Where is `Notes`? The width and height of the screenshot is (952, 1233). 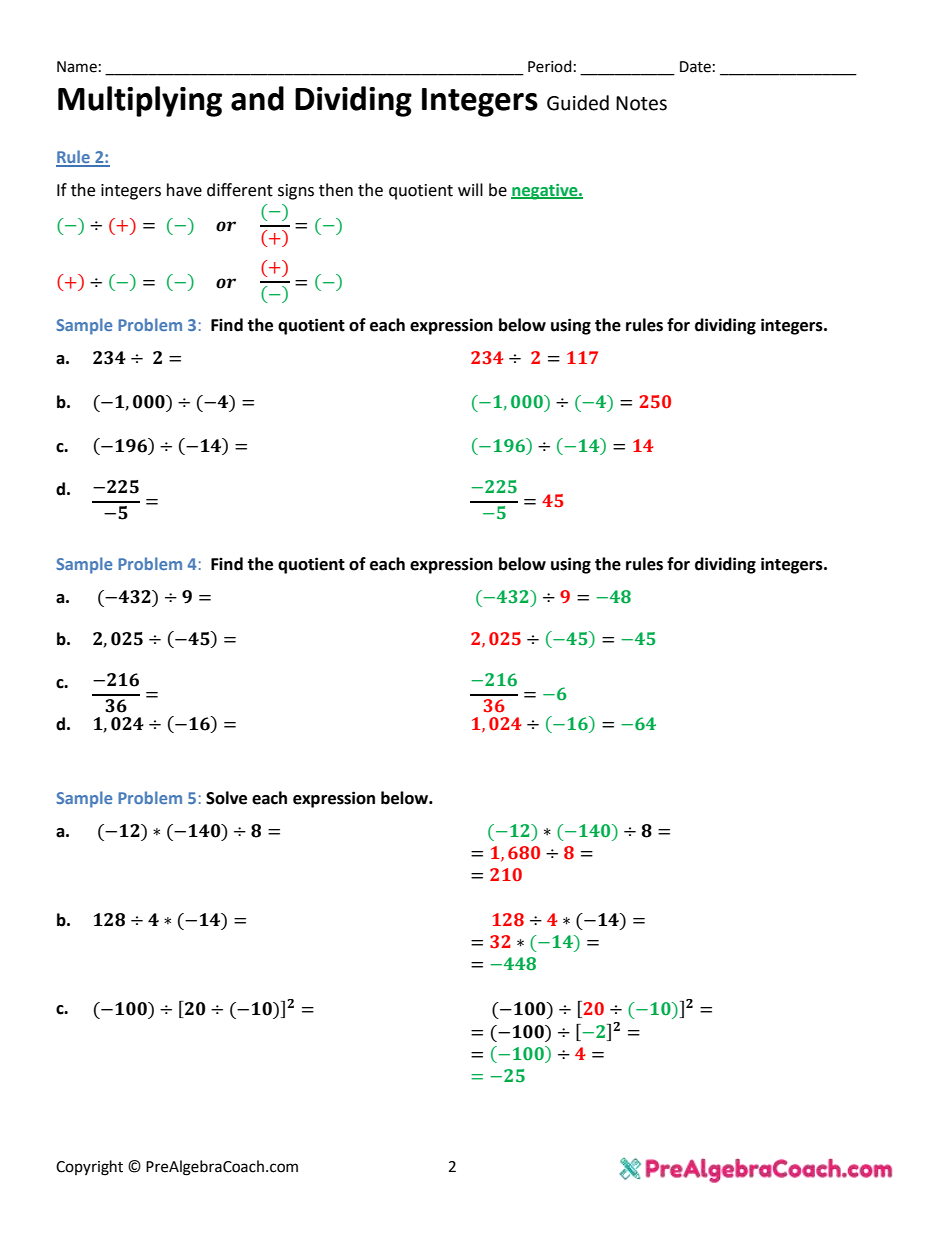 Notes is located at coordinates (641, 103).
